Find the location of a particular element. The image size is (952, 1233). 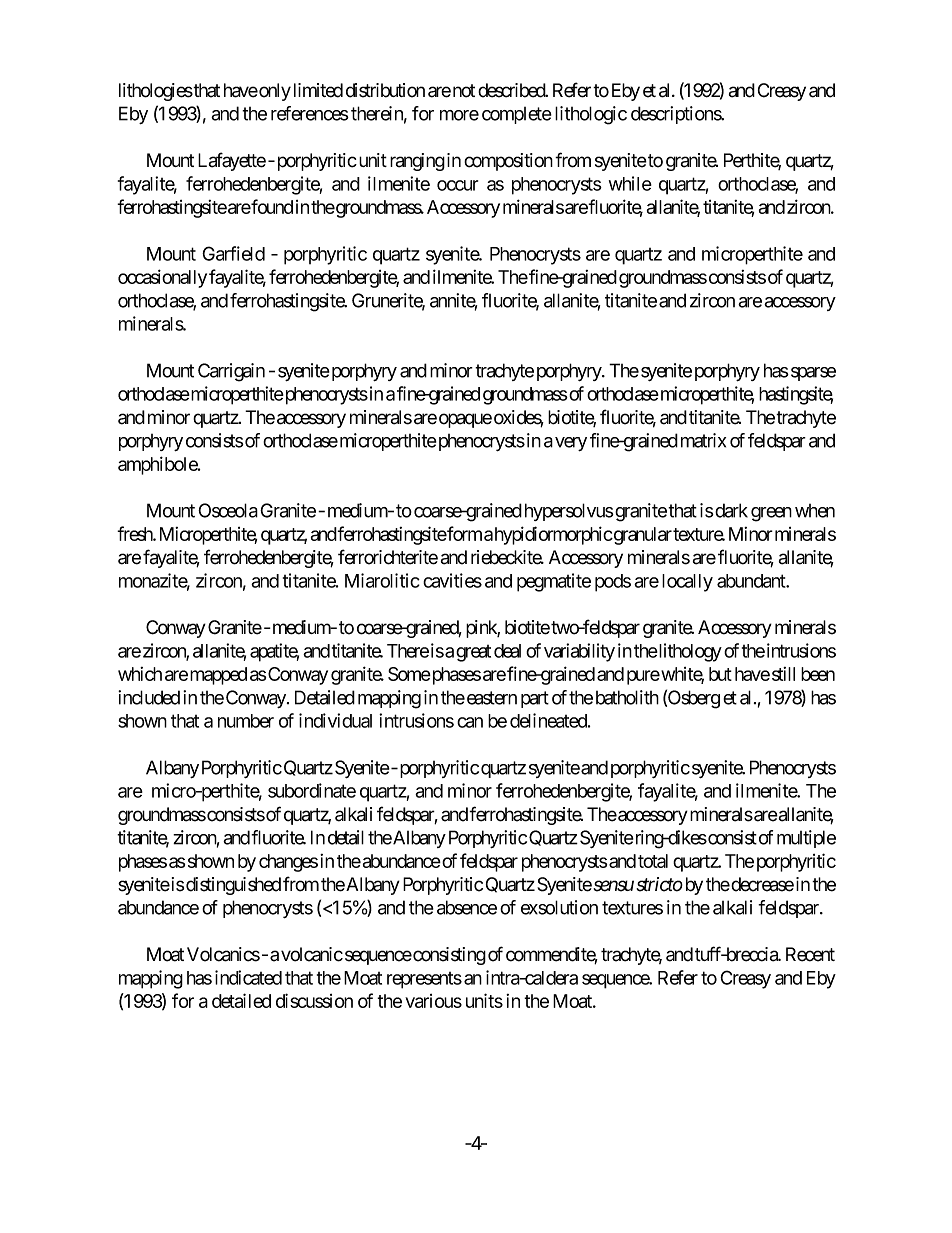

dark is located at coordinates (730, 510).
